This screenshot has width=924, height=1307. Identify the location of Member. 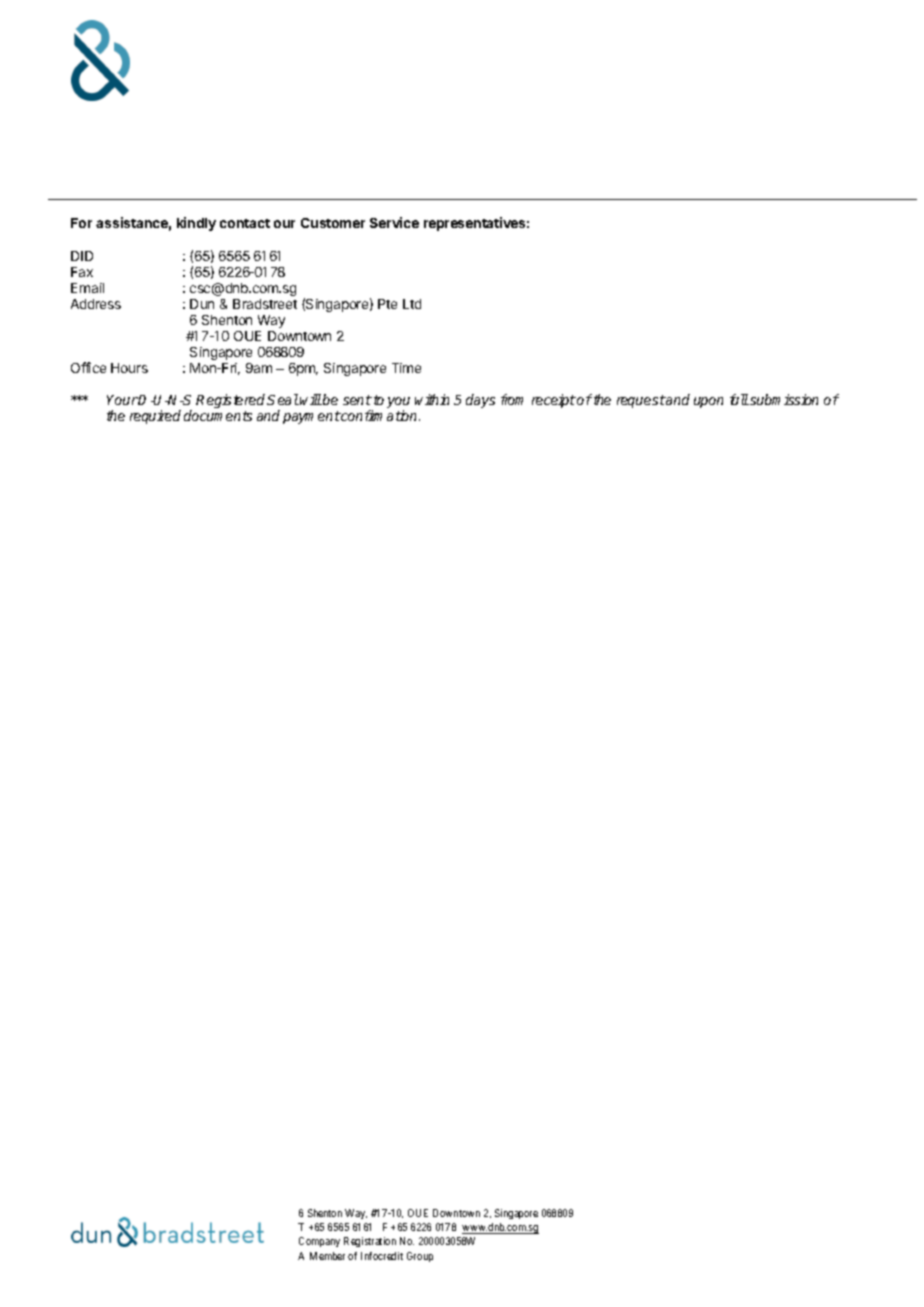
(327, 1256).
